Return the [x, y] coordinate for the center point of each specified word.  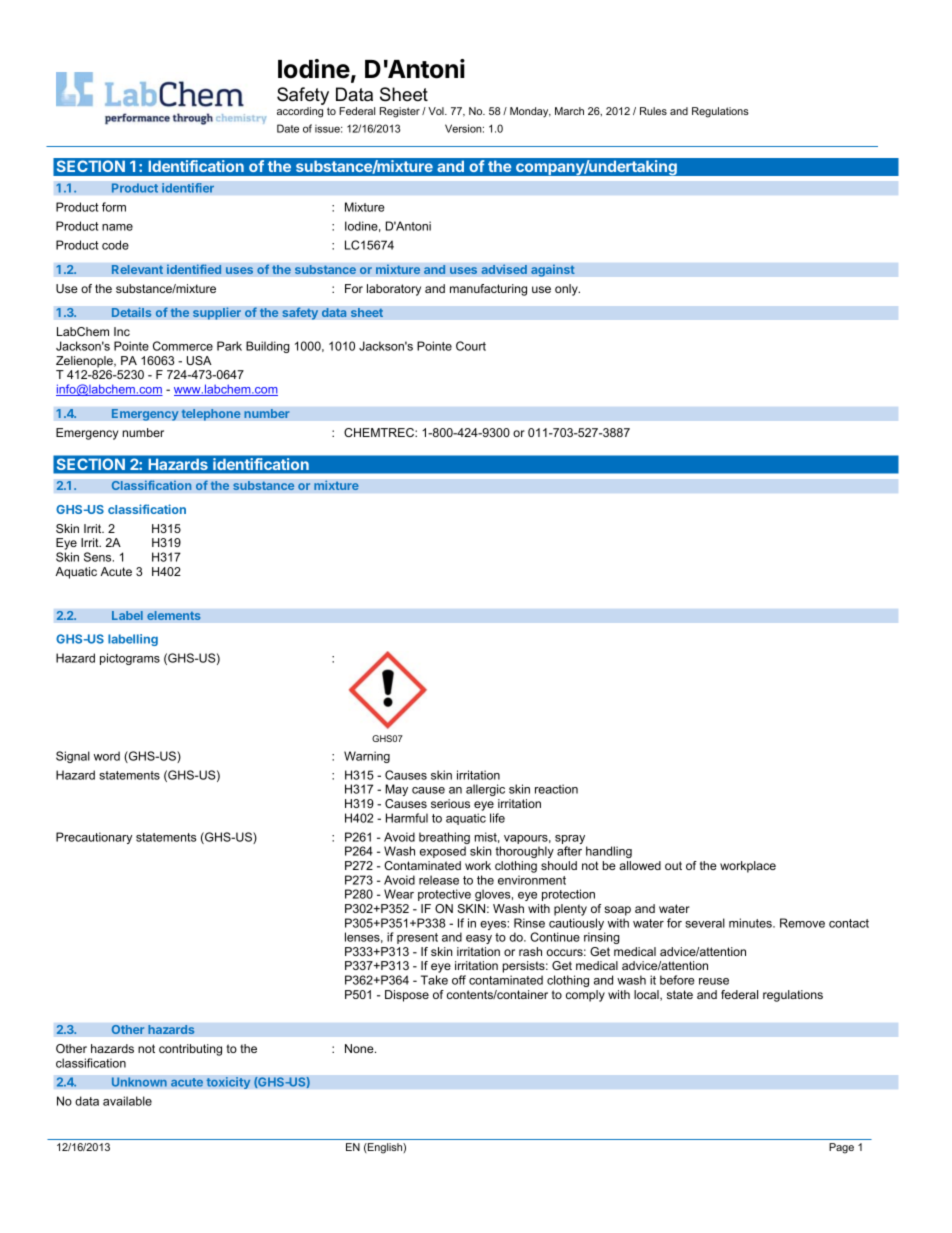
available [127, 1101]
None [360, 1048]
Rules [653, 111]
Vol [437, 111]
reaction [556, 789]
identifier [188, 188]
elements [174, 616]
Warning [367, 757]
